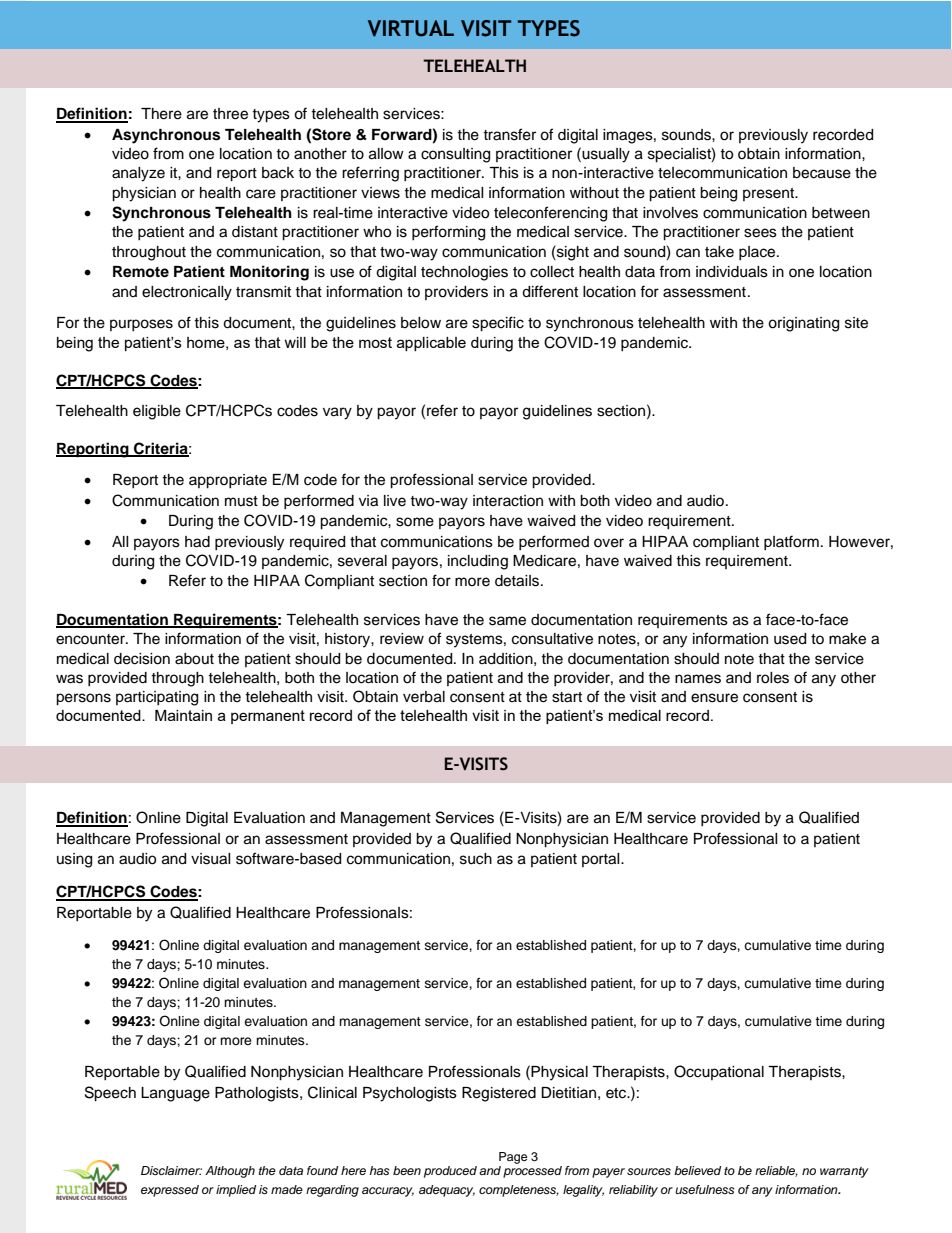  What do you see at coordinates (411, 28) in the screenshot?
I see `VIRTUAL` at bounding box center [411, 28].
